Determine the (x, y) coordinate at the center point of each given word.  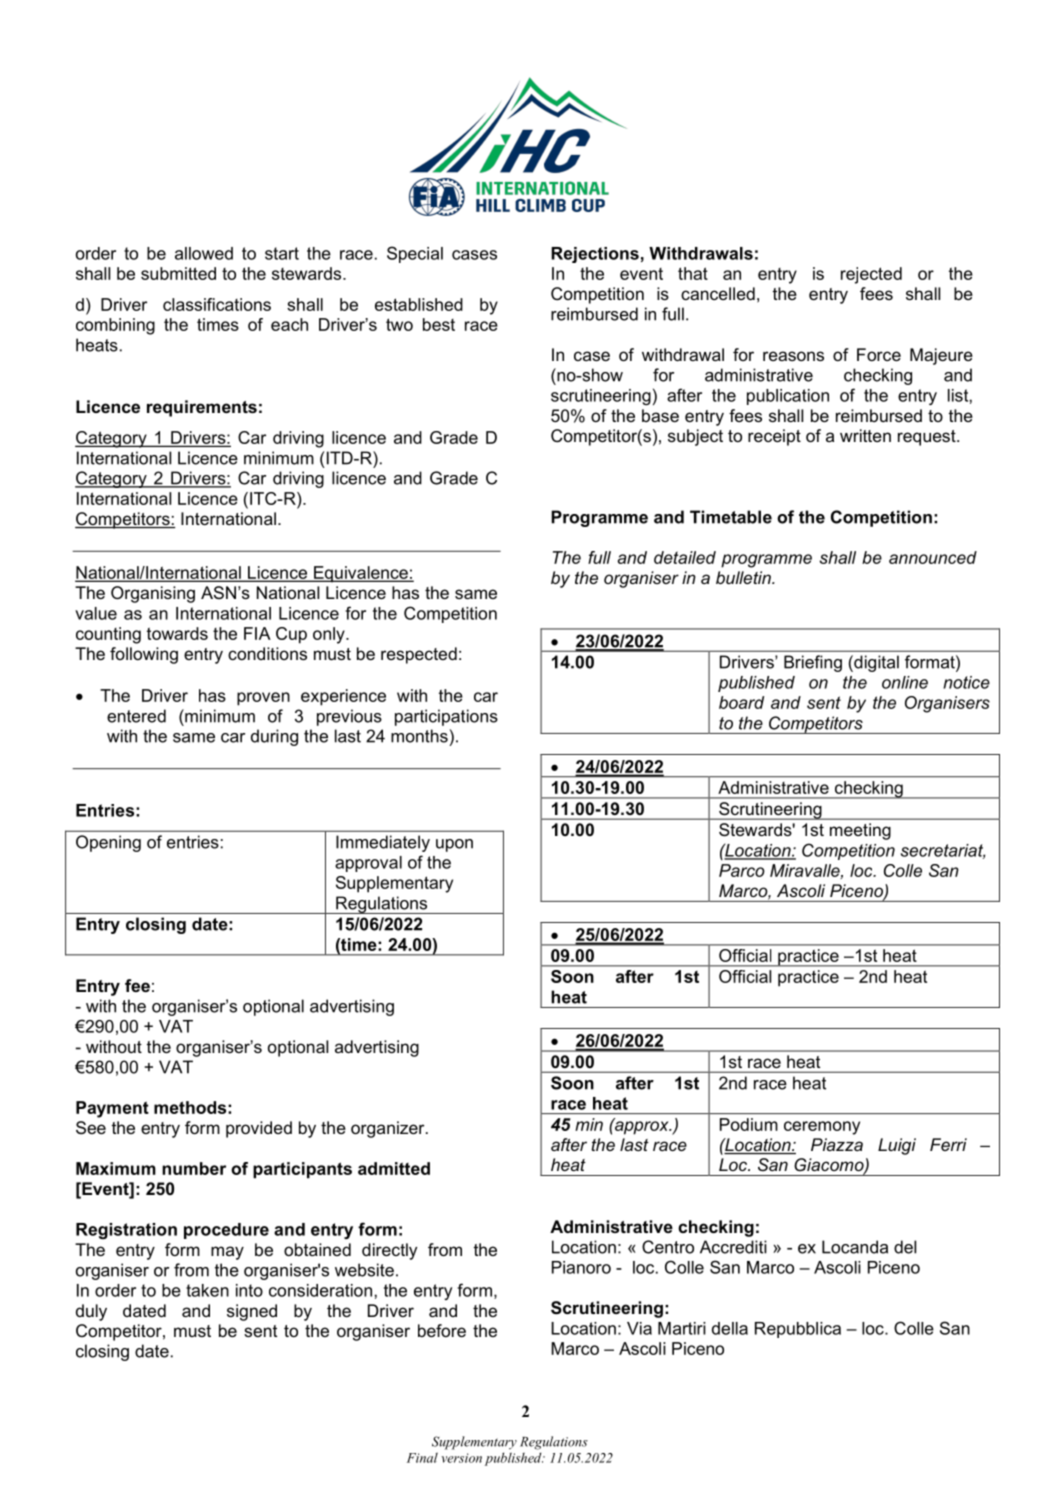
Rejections (595, 255)
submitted (178, 273)
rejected (871, 275)
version (461, 1458)
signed (252, 1312)
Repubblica (798, 1330)
